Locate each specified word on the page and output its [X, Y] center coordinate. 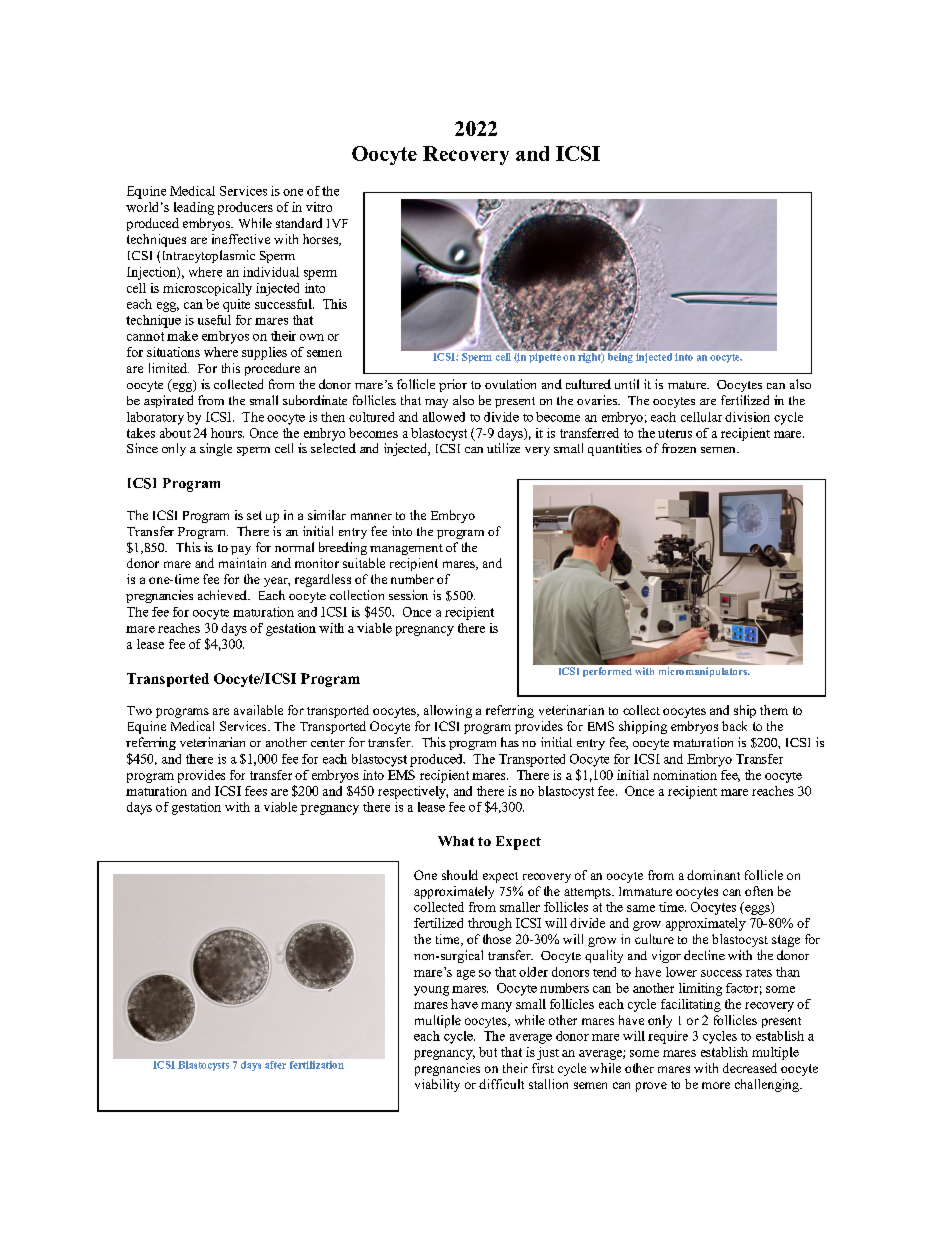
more [716, 1085]
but [488, 1052]
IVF [337, 223]
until [627, 384]
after [275, 1065]
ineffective [241, 239]
